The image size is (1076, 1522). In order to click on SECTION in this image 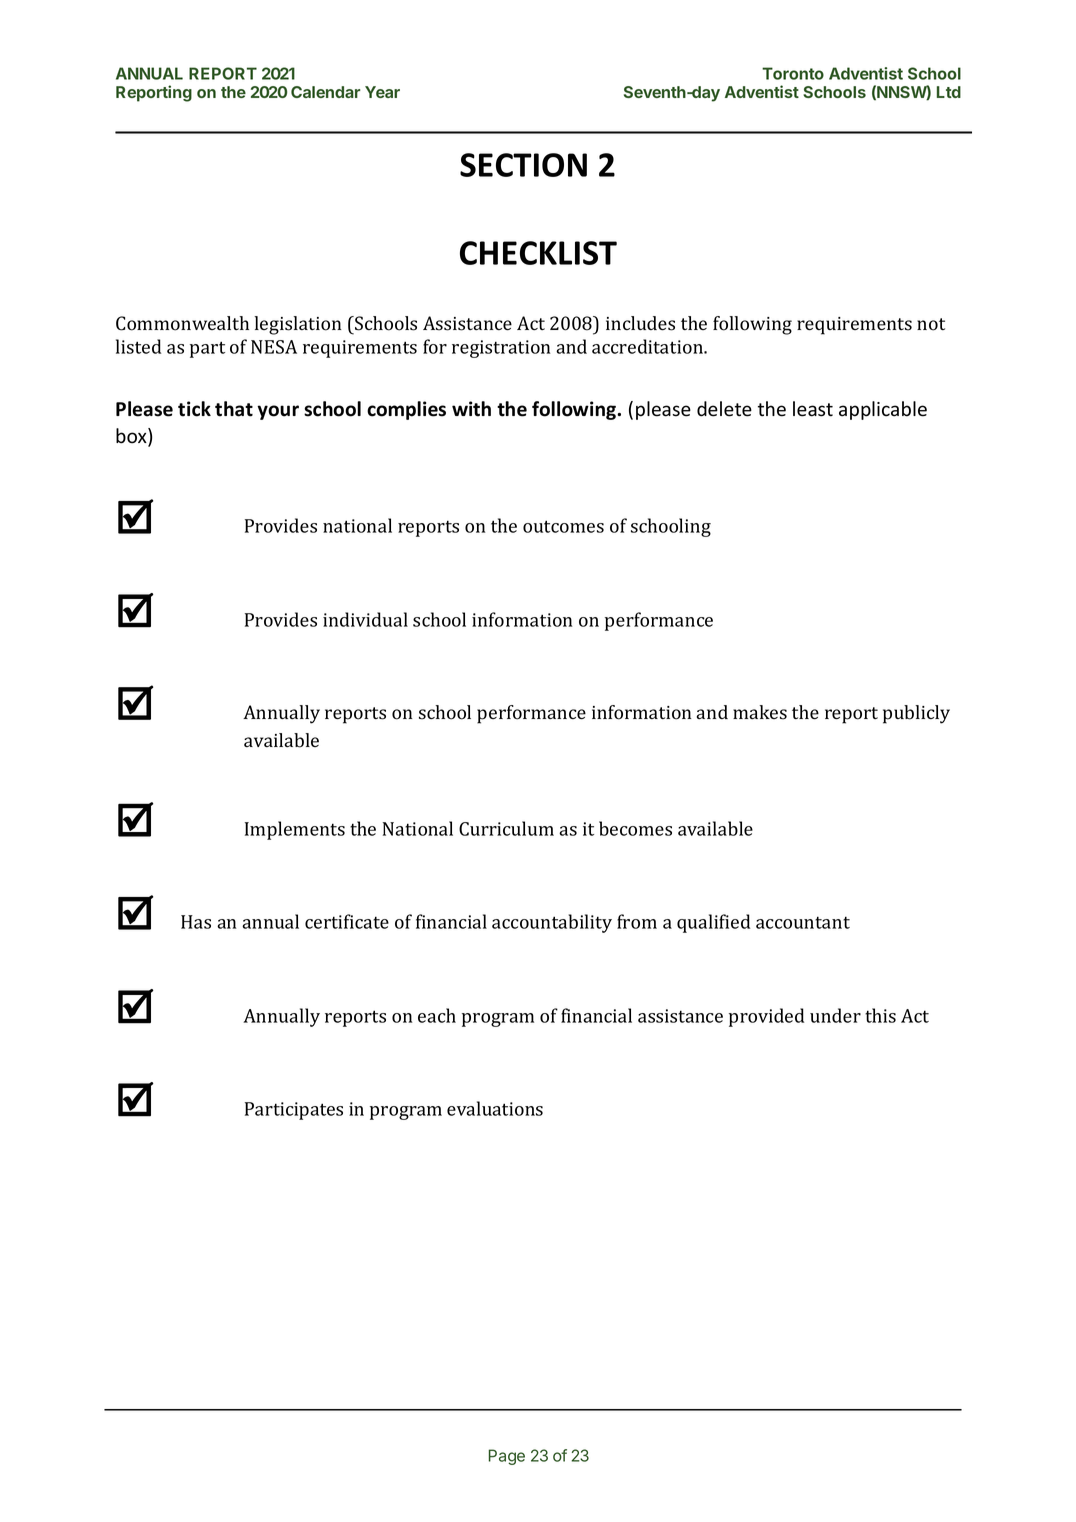, I will do `click(523, 165)`.
